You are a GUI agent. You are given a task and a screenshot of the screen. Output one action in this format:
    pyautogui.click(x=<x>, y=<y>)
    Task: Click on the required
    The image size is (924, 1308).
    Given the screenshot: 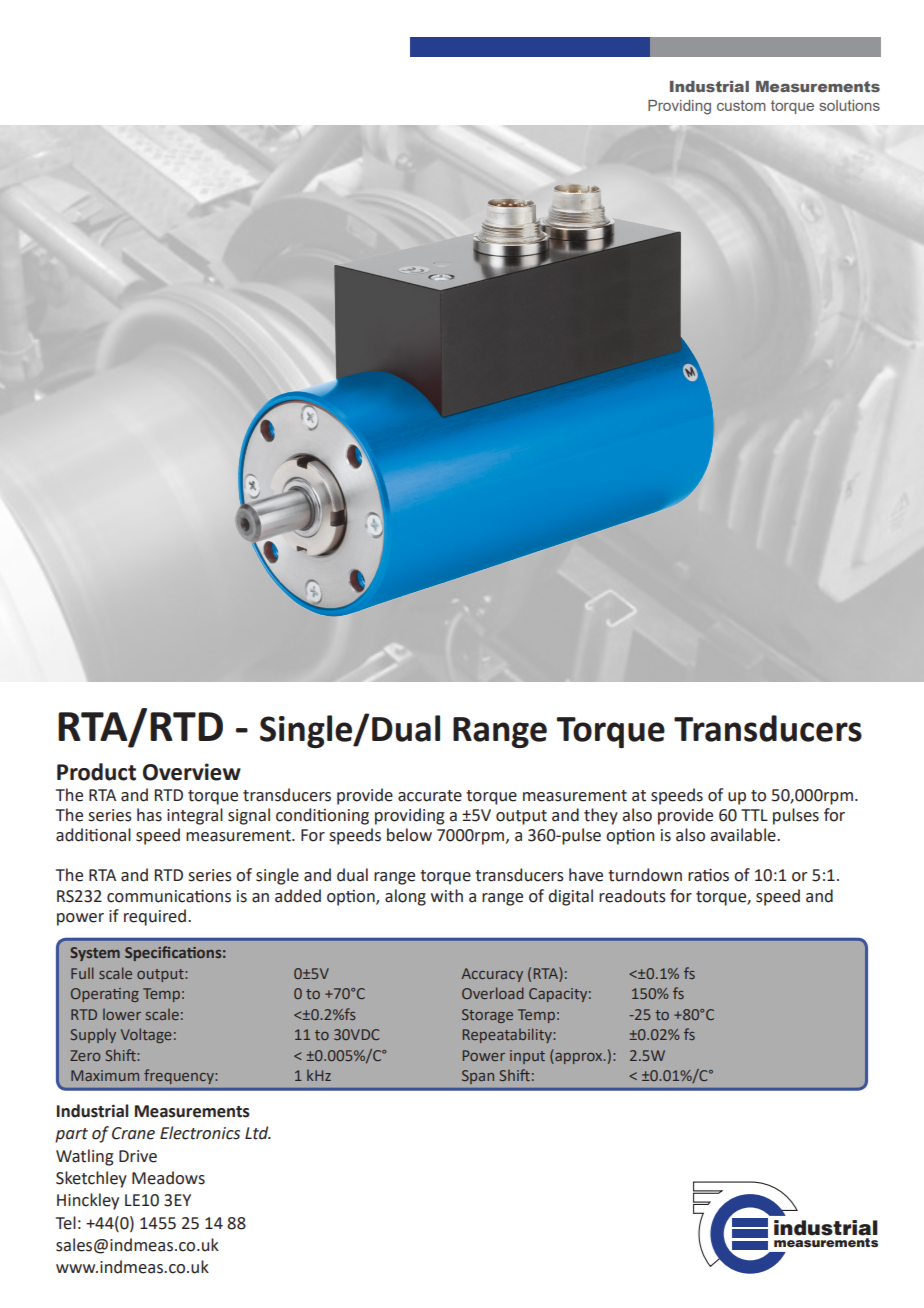 What is the action you would take?
    pyautogui.click(x=155, y=917)
